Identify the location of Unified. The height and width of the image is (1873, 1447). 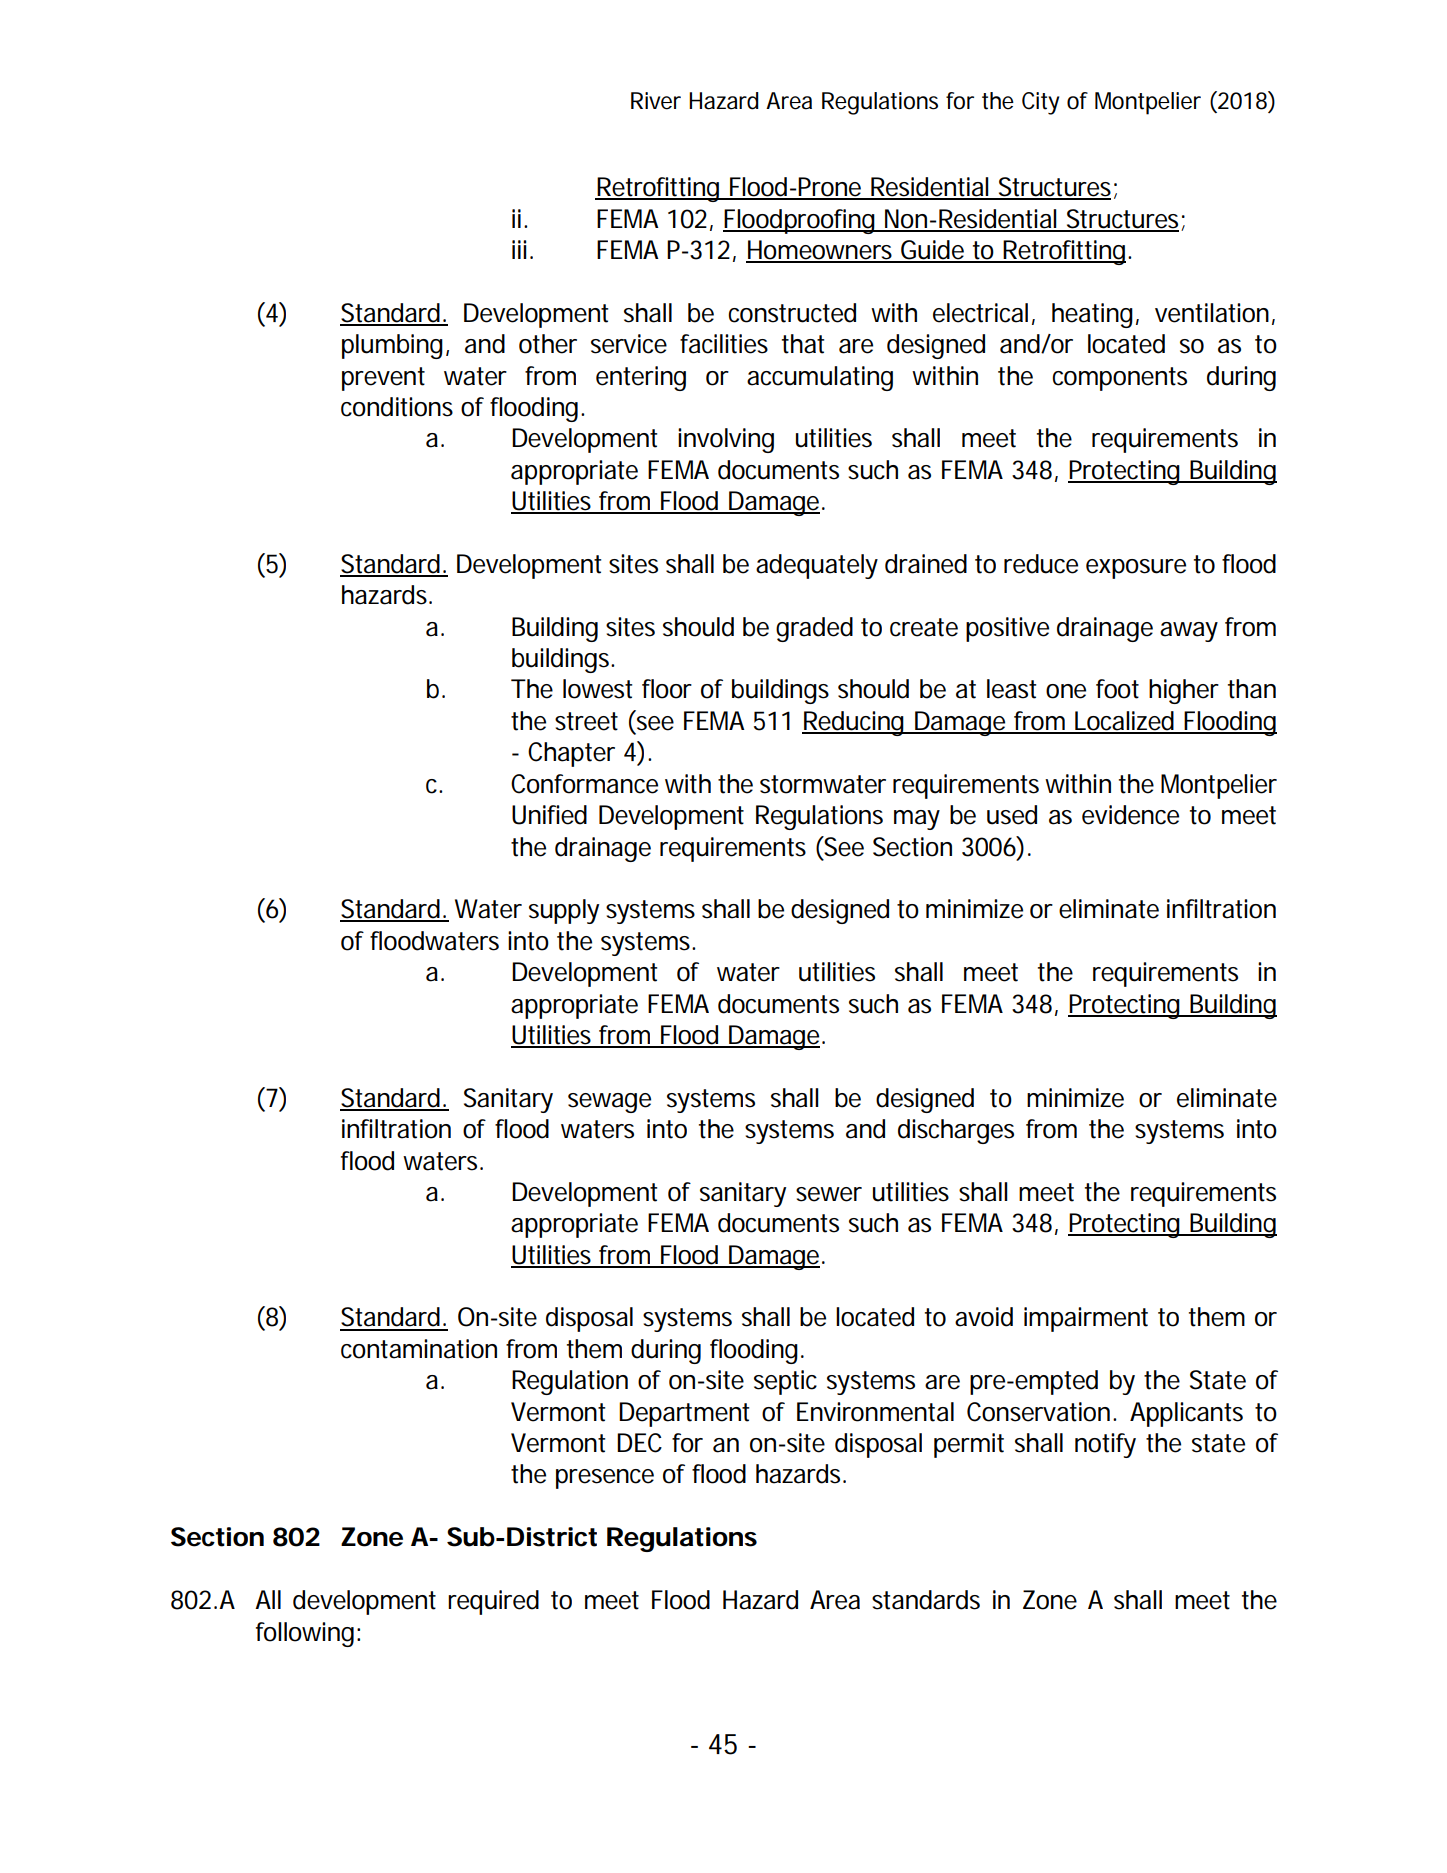
(549, 815).
